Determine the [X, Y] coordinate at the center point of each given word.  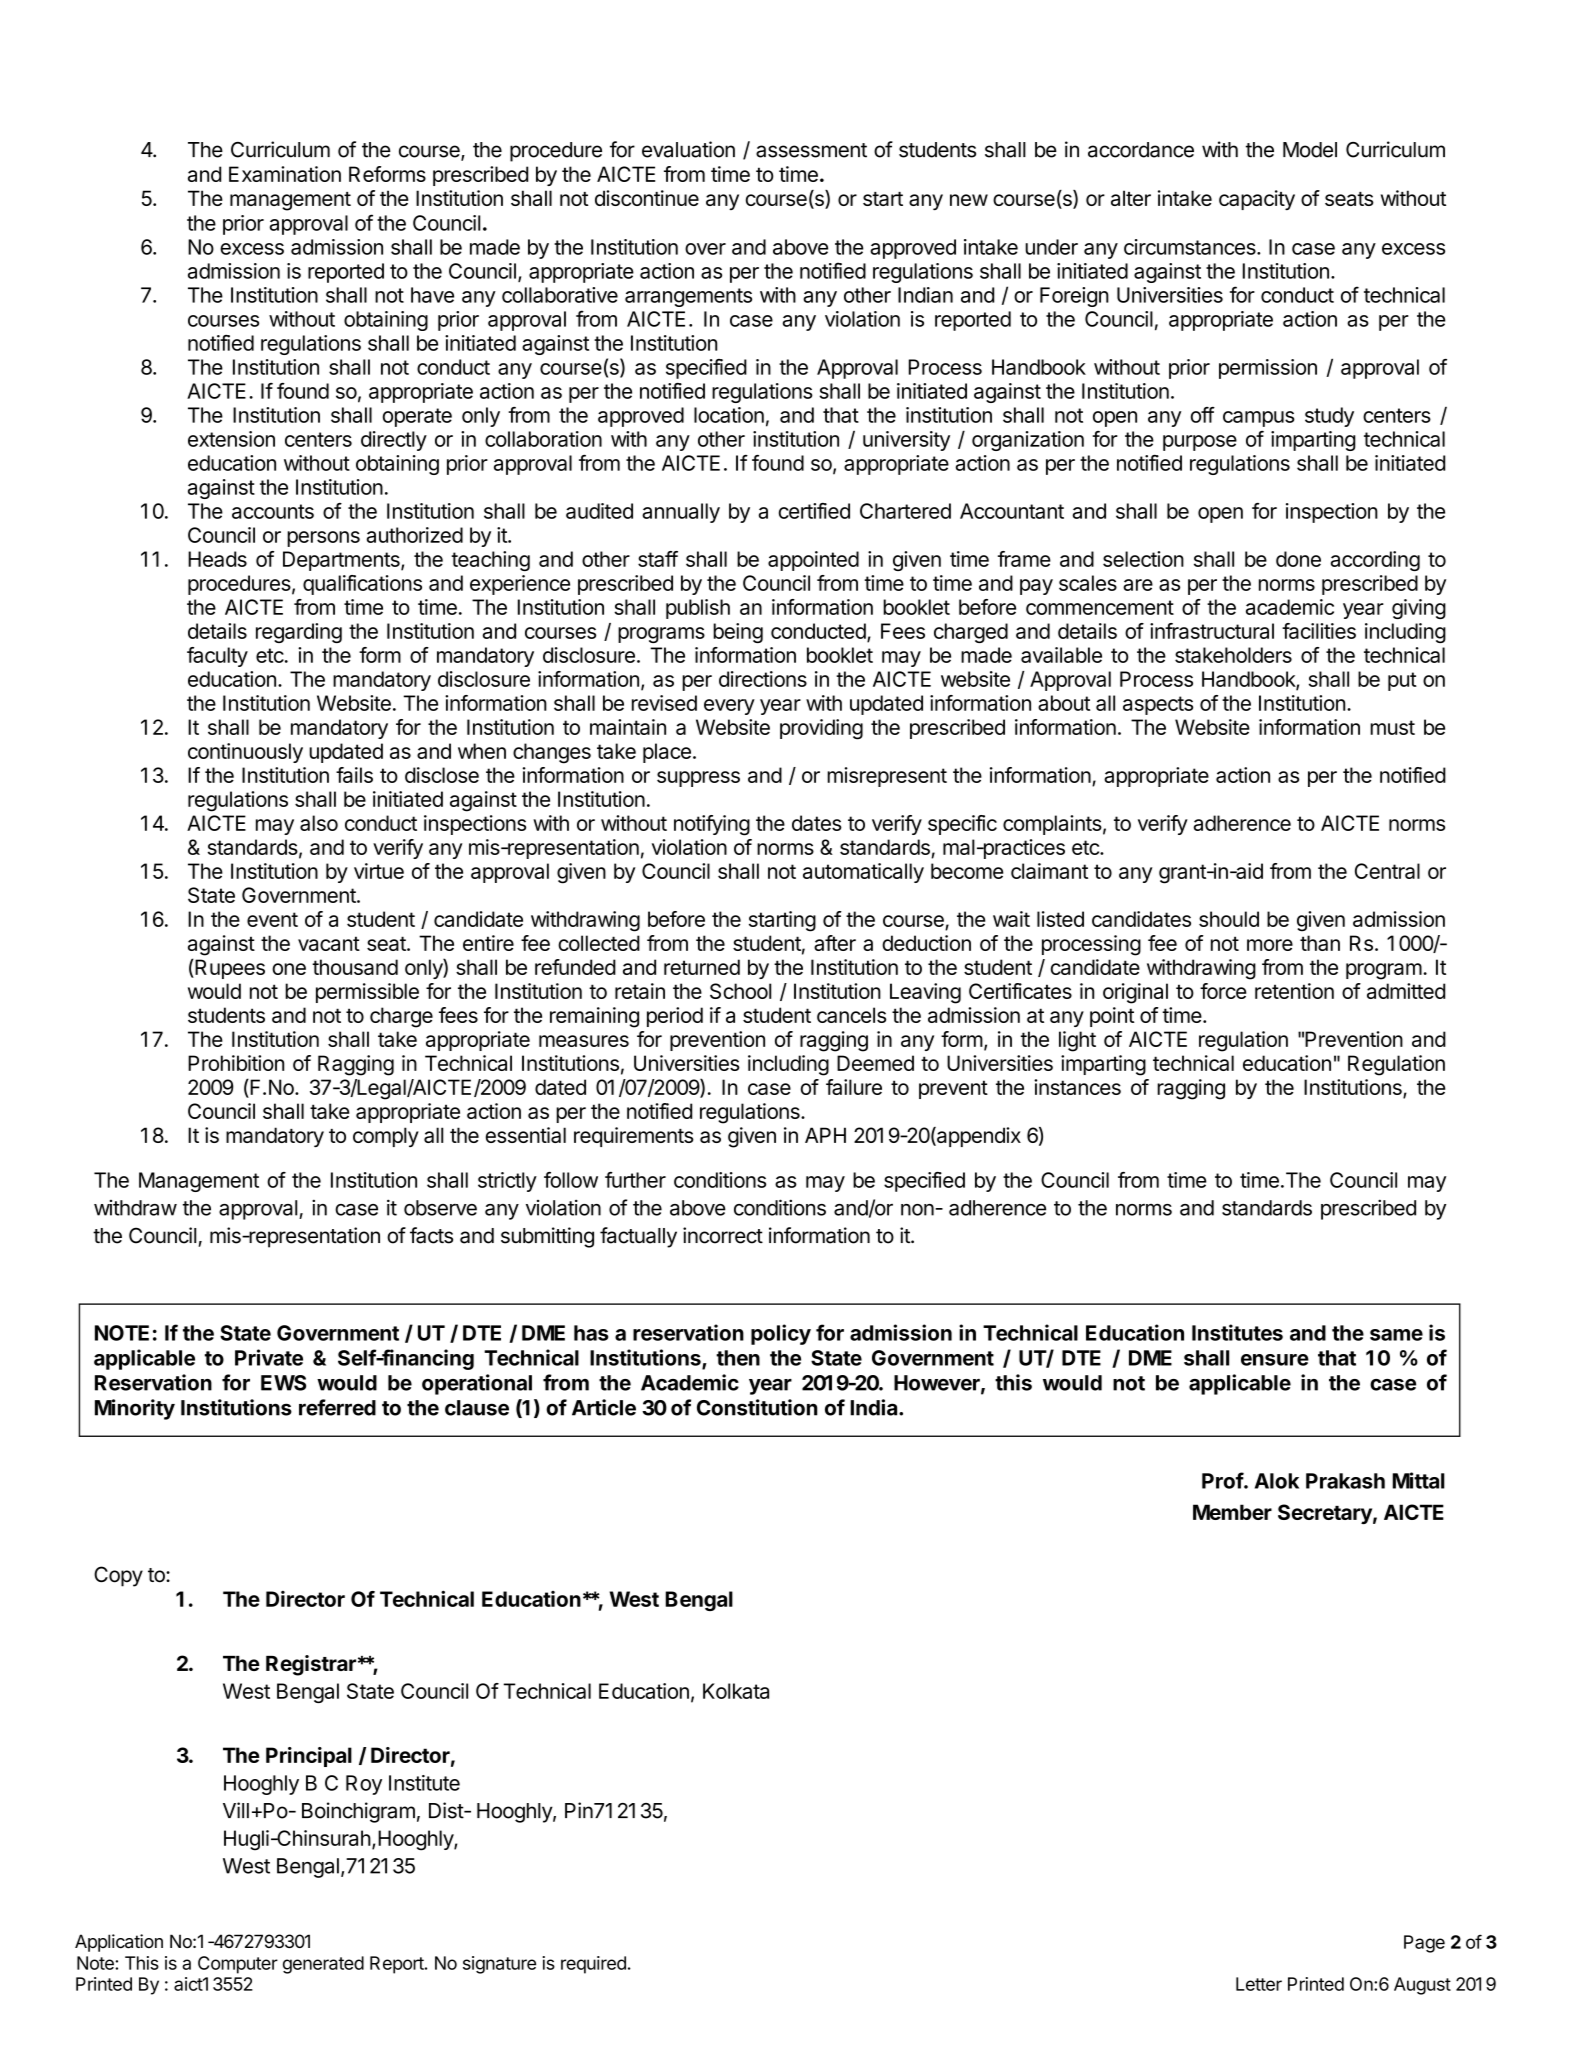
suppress [698, 779]
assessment [811, 150]
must [1392, 727]
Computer [238, 1965]
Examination [285, 174]
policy [781, 1334]
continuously [245, 753]
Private [269, 1357]
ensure [1275, 1360]
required [593, 1965]
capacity [1257, 200]
